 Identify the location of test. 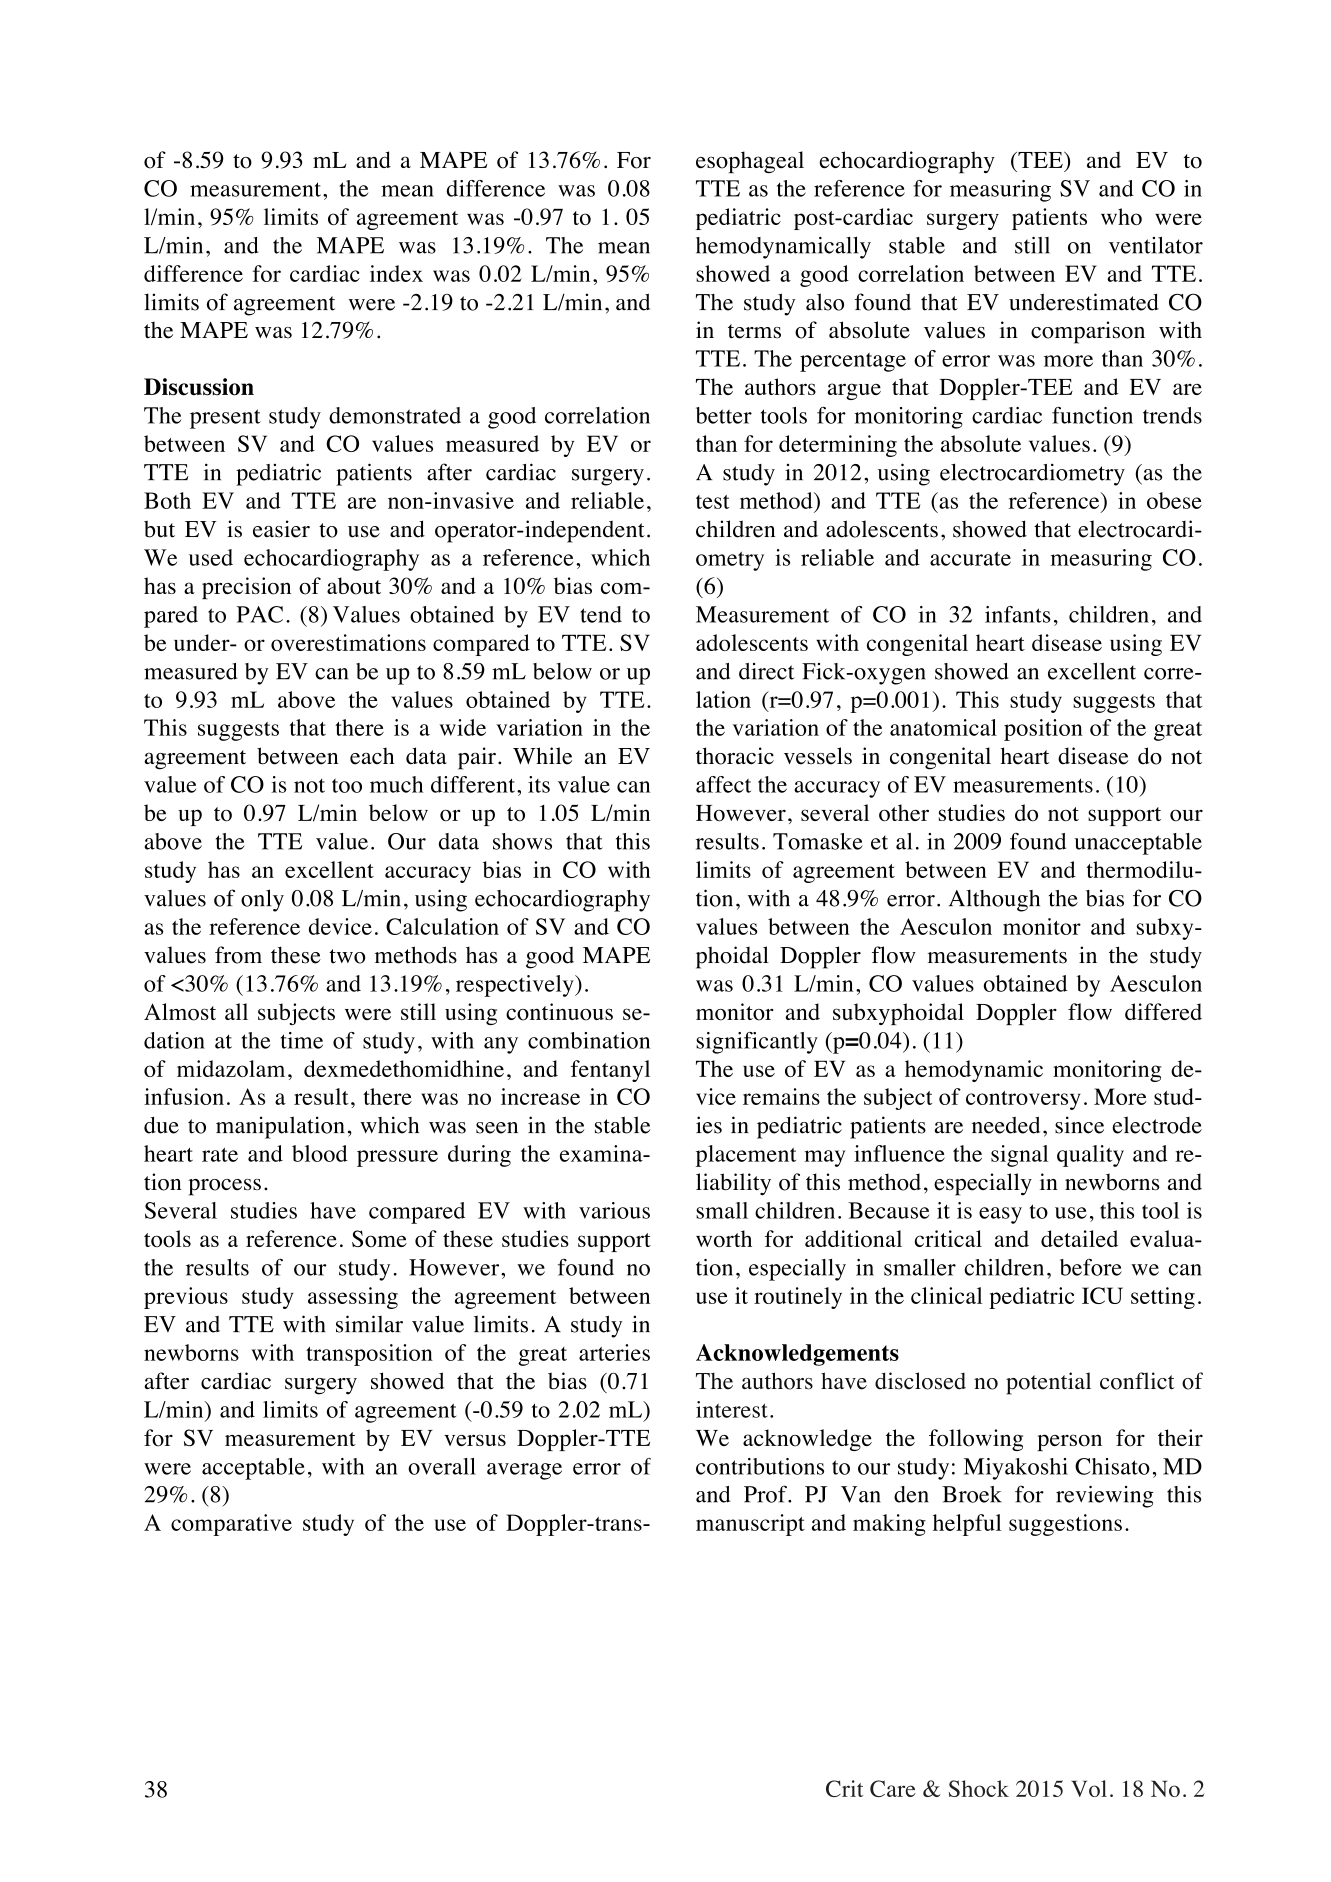
(713, 502).
